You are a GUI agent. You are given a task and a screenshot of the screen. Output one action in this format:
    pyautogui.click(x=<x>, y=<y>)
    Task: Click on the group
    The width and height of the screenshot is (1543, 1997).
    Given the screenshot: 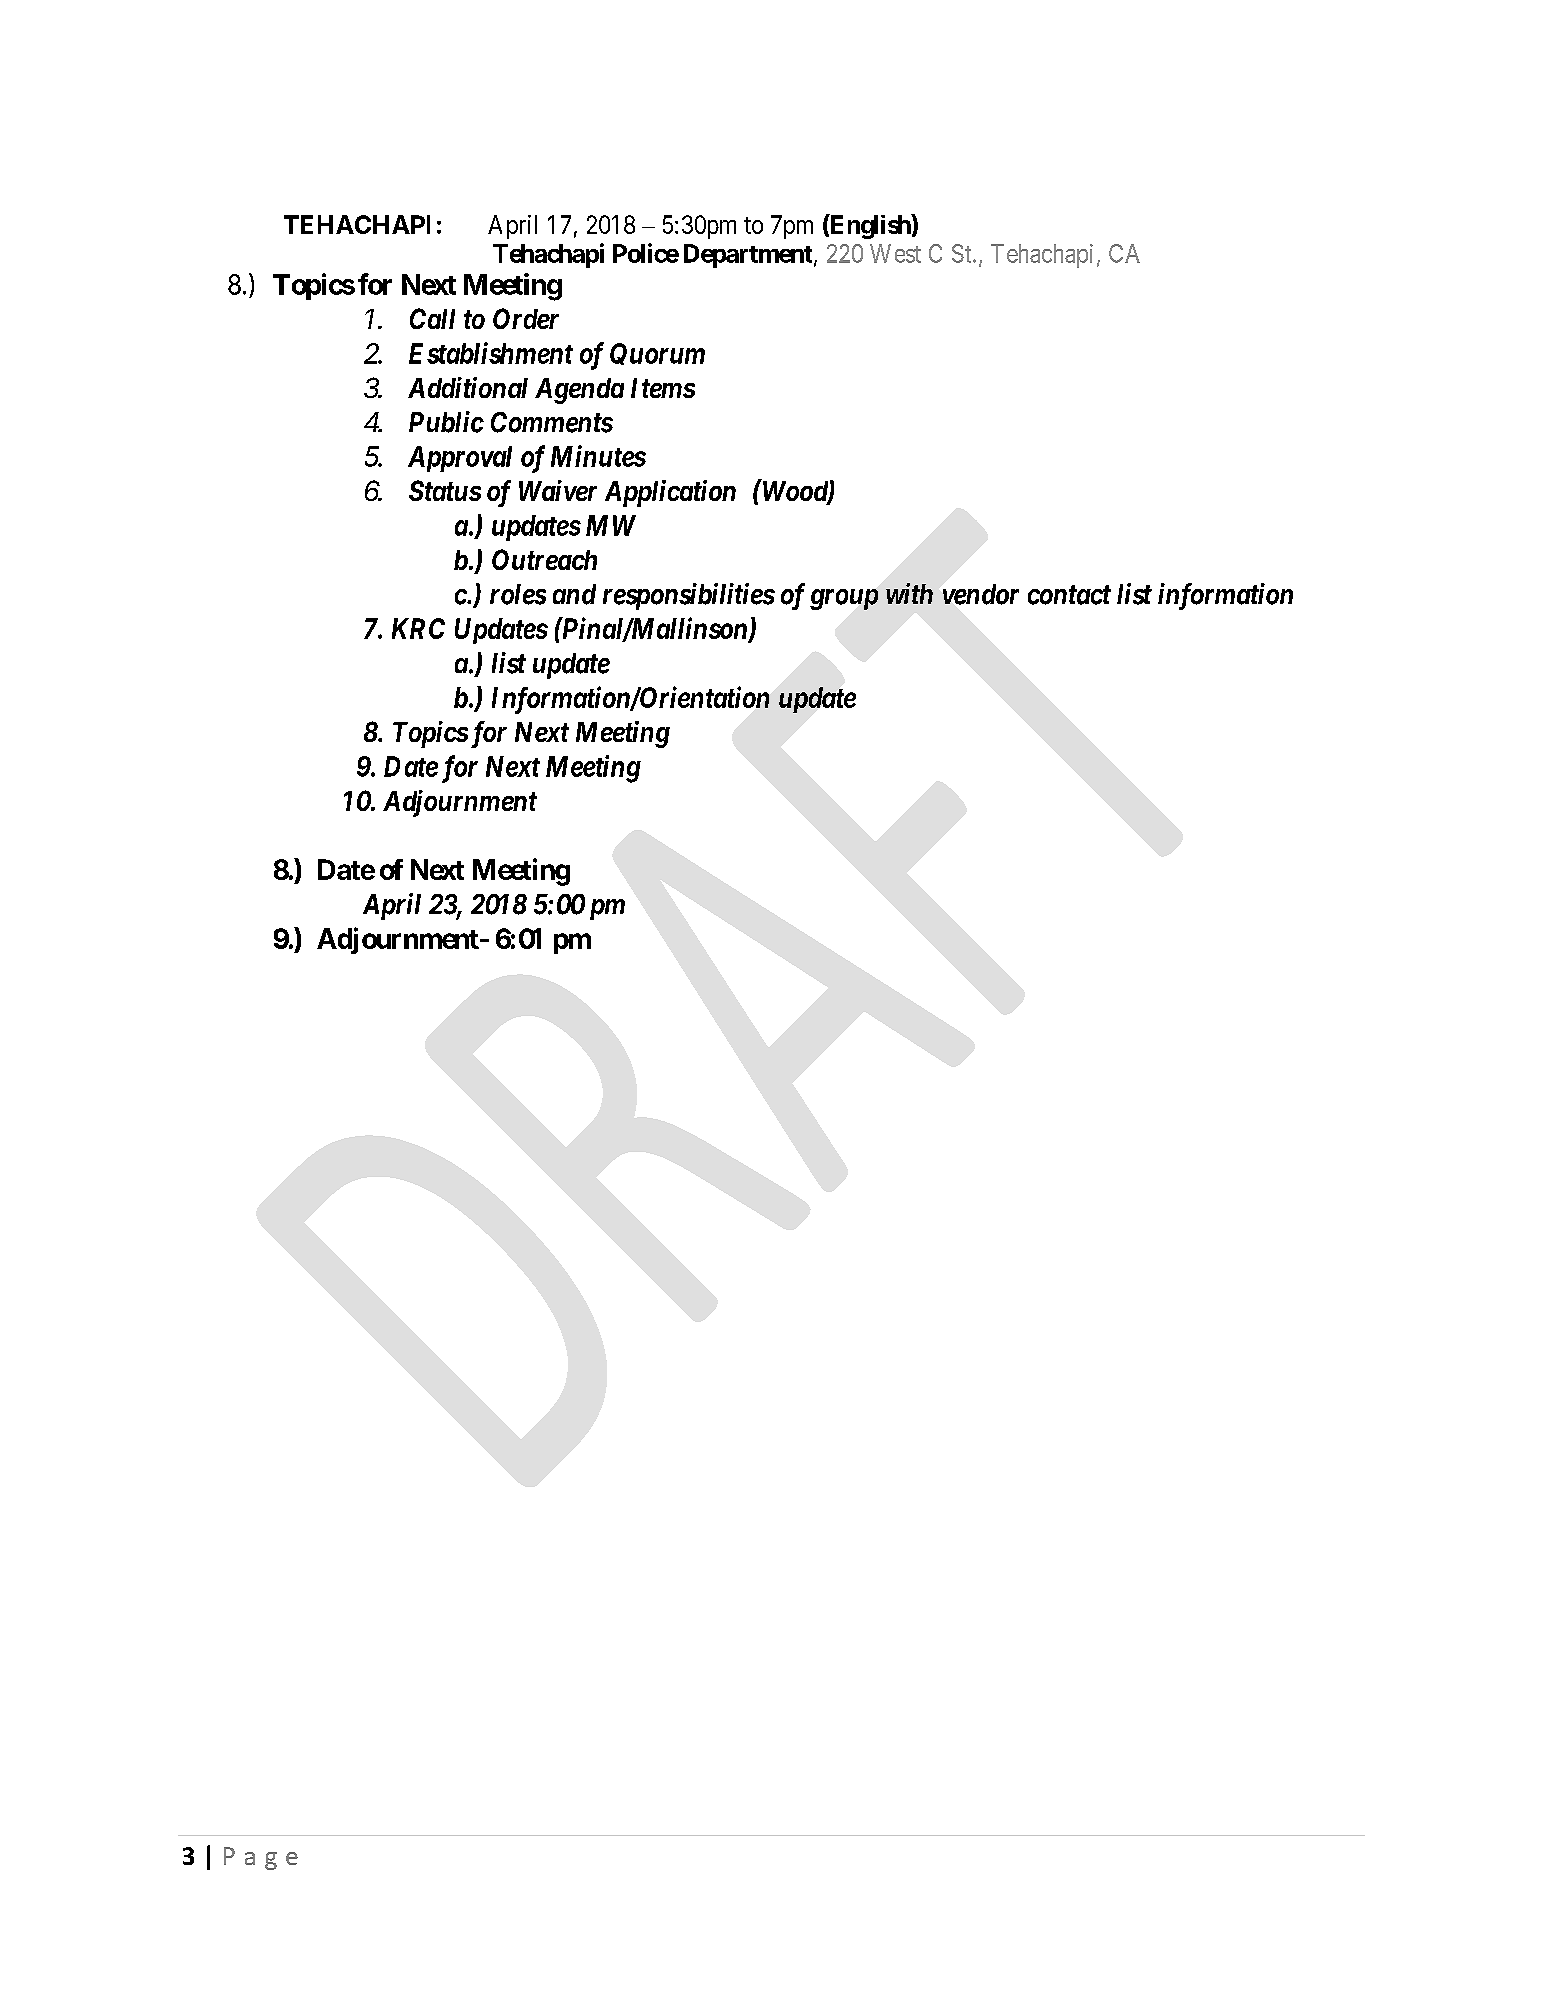 What is the action you would take?
    pyautogui.click(x=844, y=599)
